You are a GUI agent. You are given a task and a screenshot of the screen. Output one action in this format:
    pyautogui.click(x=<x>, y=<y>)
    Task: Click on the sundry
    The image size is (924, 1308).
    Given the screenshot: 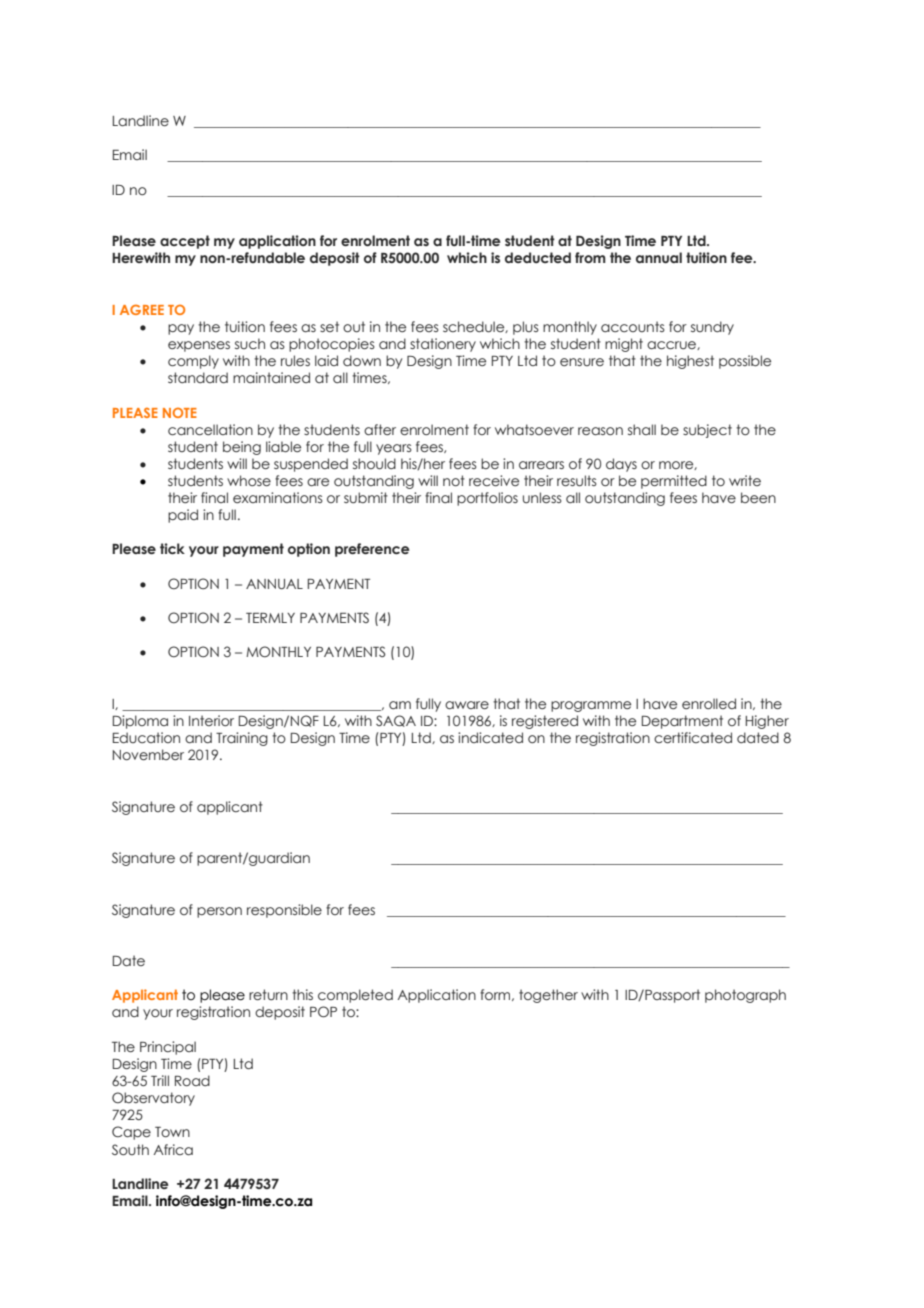 What is the action you would take?
    pyautogui.click(x=712, y=328)
